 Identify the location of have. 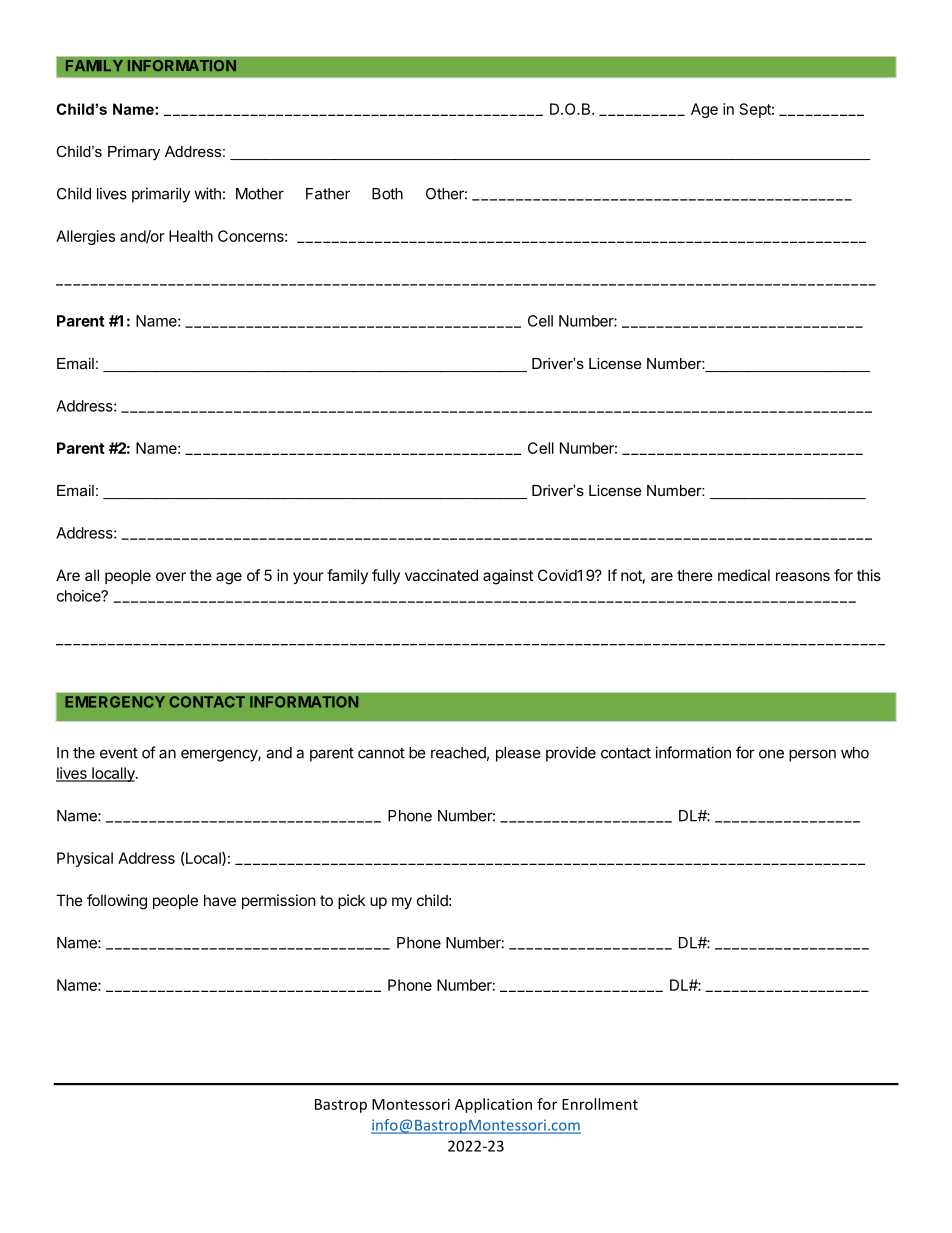
(220, 900).
